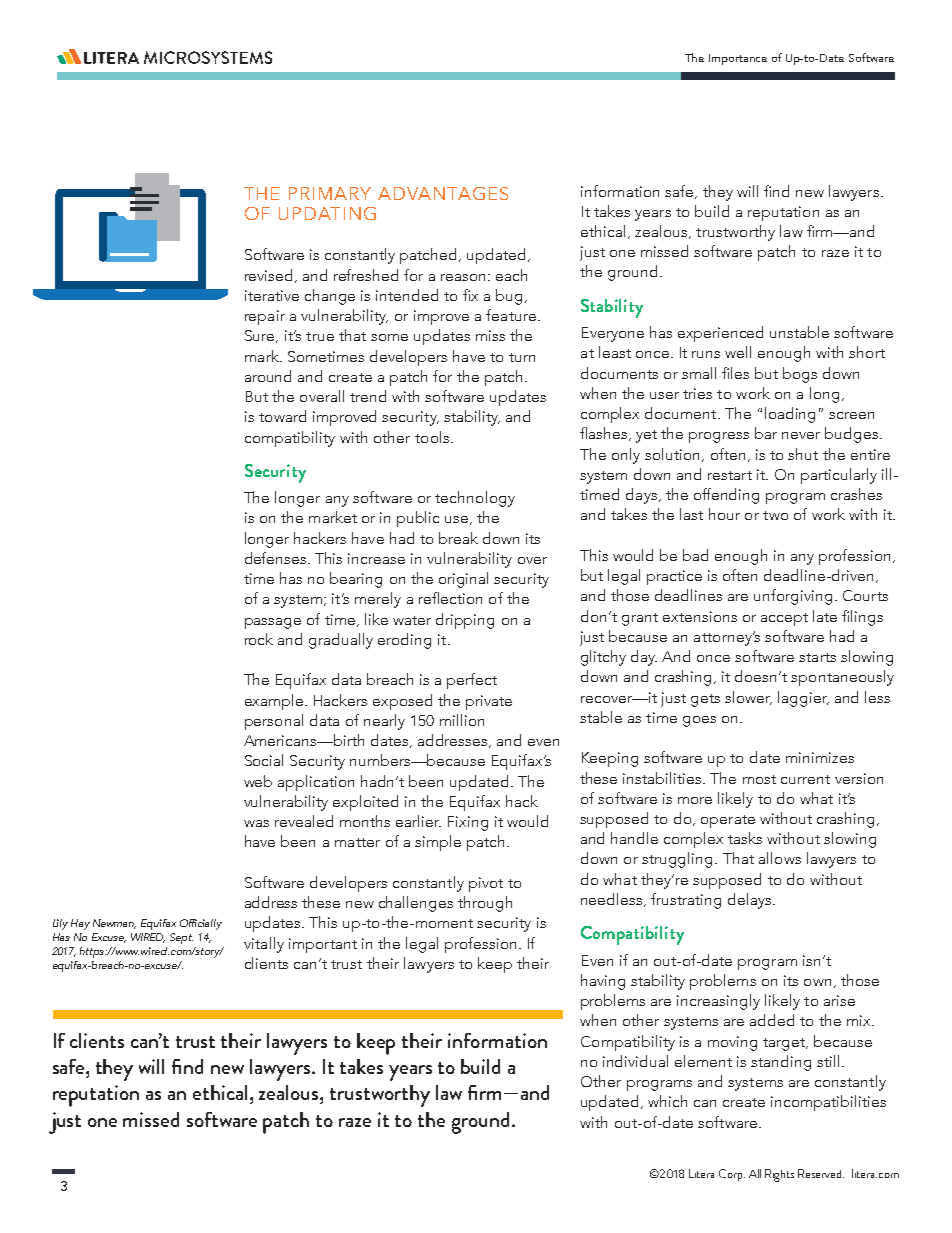  What do you see at coordinates (330, 193) in the screenshot?
I see `PRIMARY` at bounding box center [330, 193].
